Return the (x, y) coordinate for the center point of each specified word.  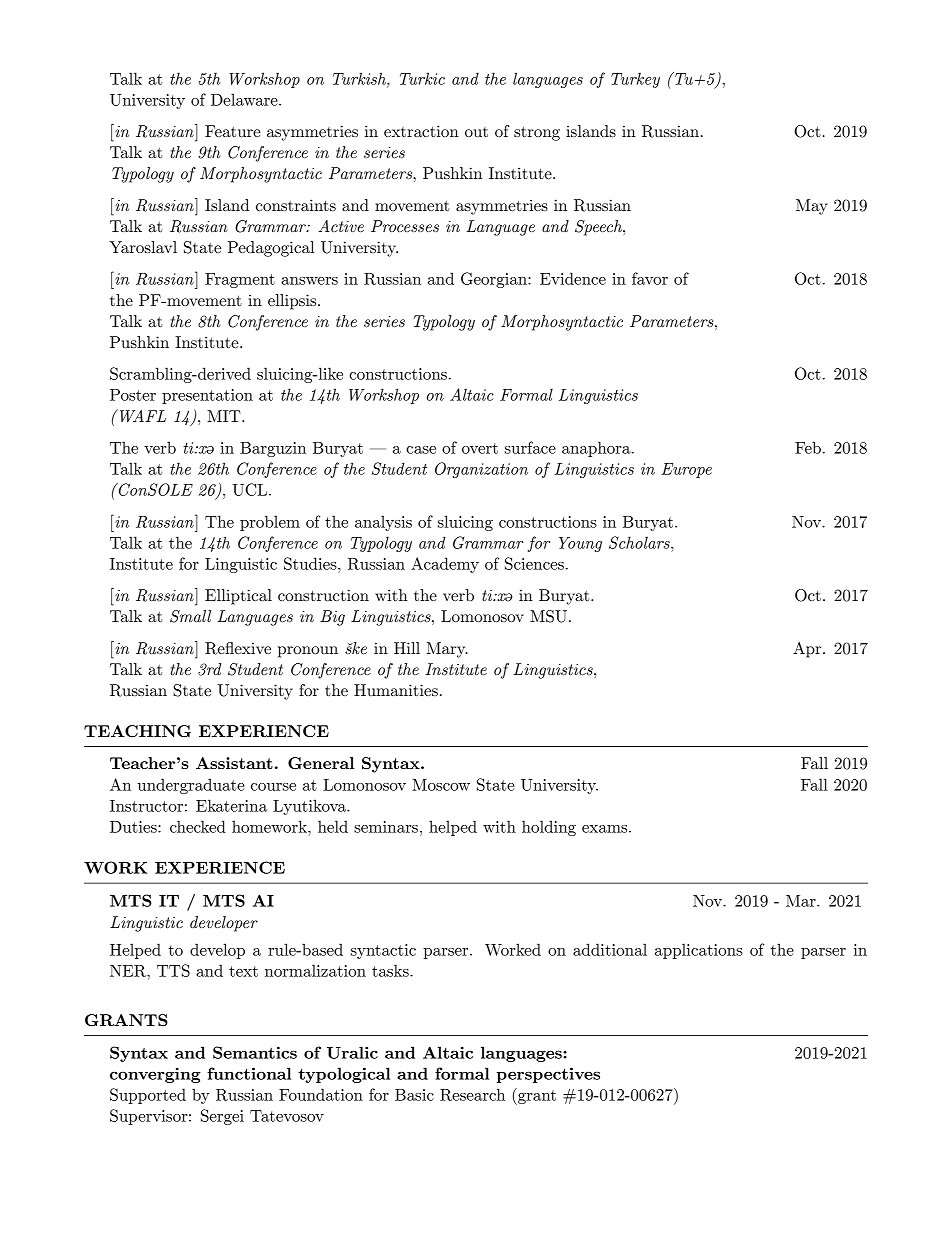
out (476, 132)
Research (472, 1094)
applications (699, 951)
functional (249, 1073)
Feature (233, 131)
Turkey (635, 80)
